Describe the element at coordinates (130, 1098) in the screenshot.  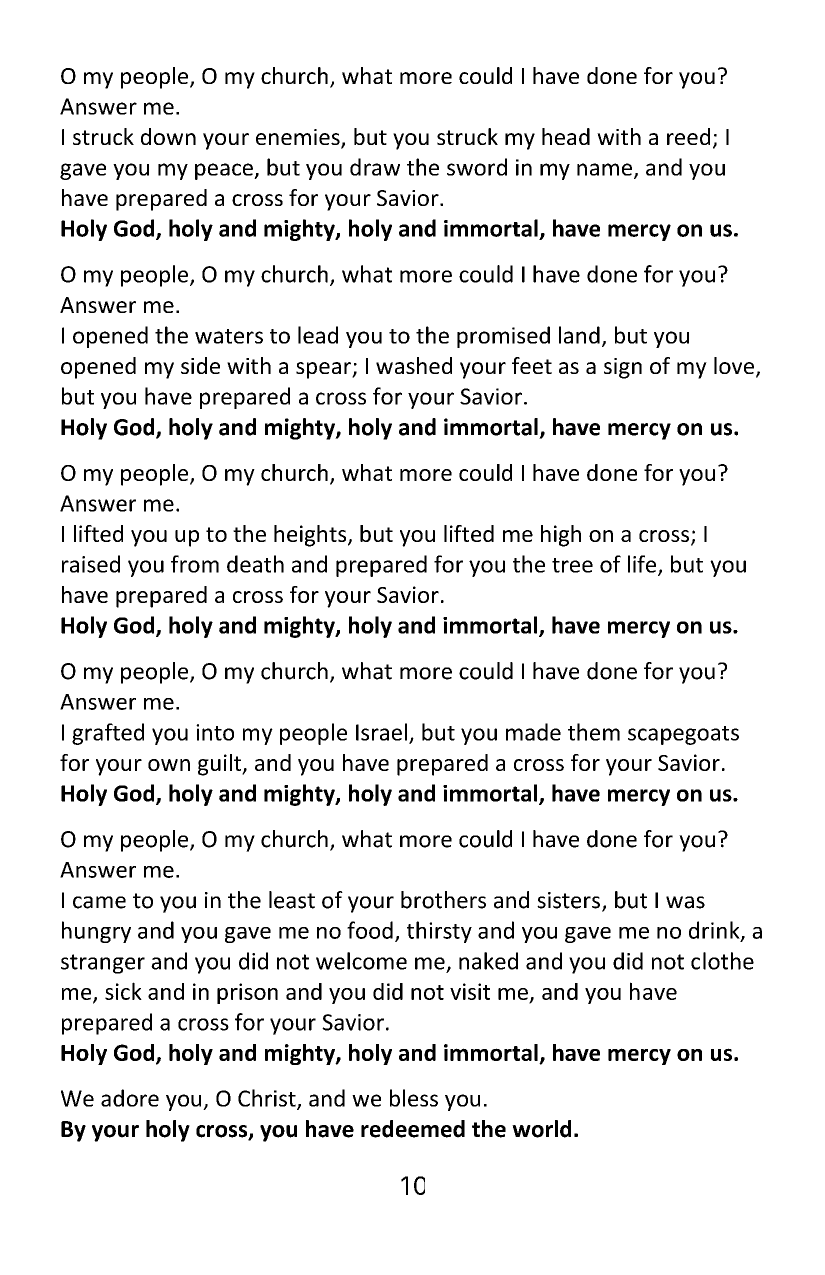
I see `adore` at that location.
